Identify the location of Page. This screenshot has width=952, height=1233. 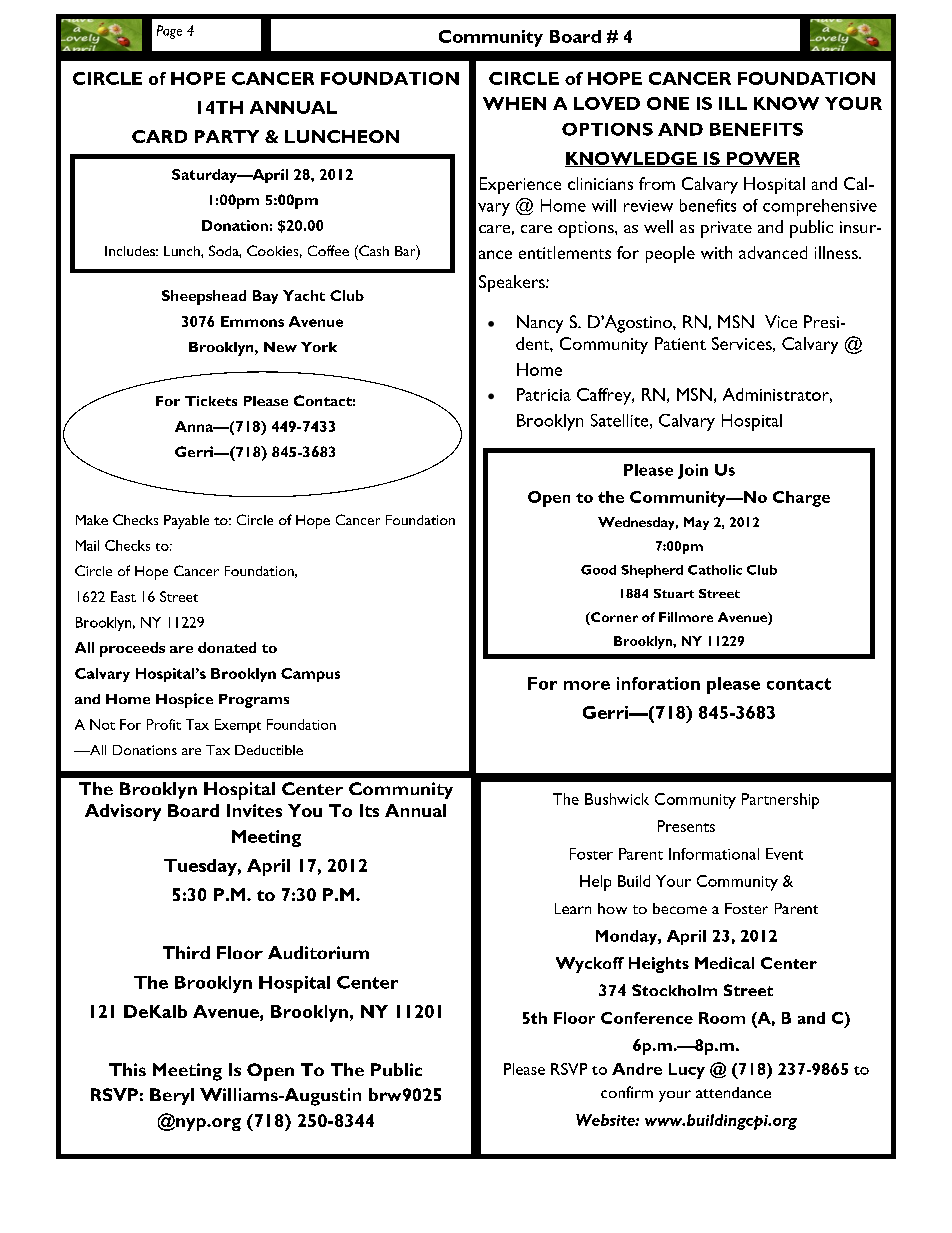
(169, 32).
